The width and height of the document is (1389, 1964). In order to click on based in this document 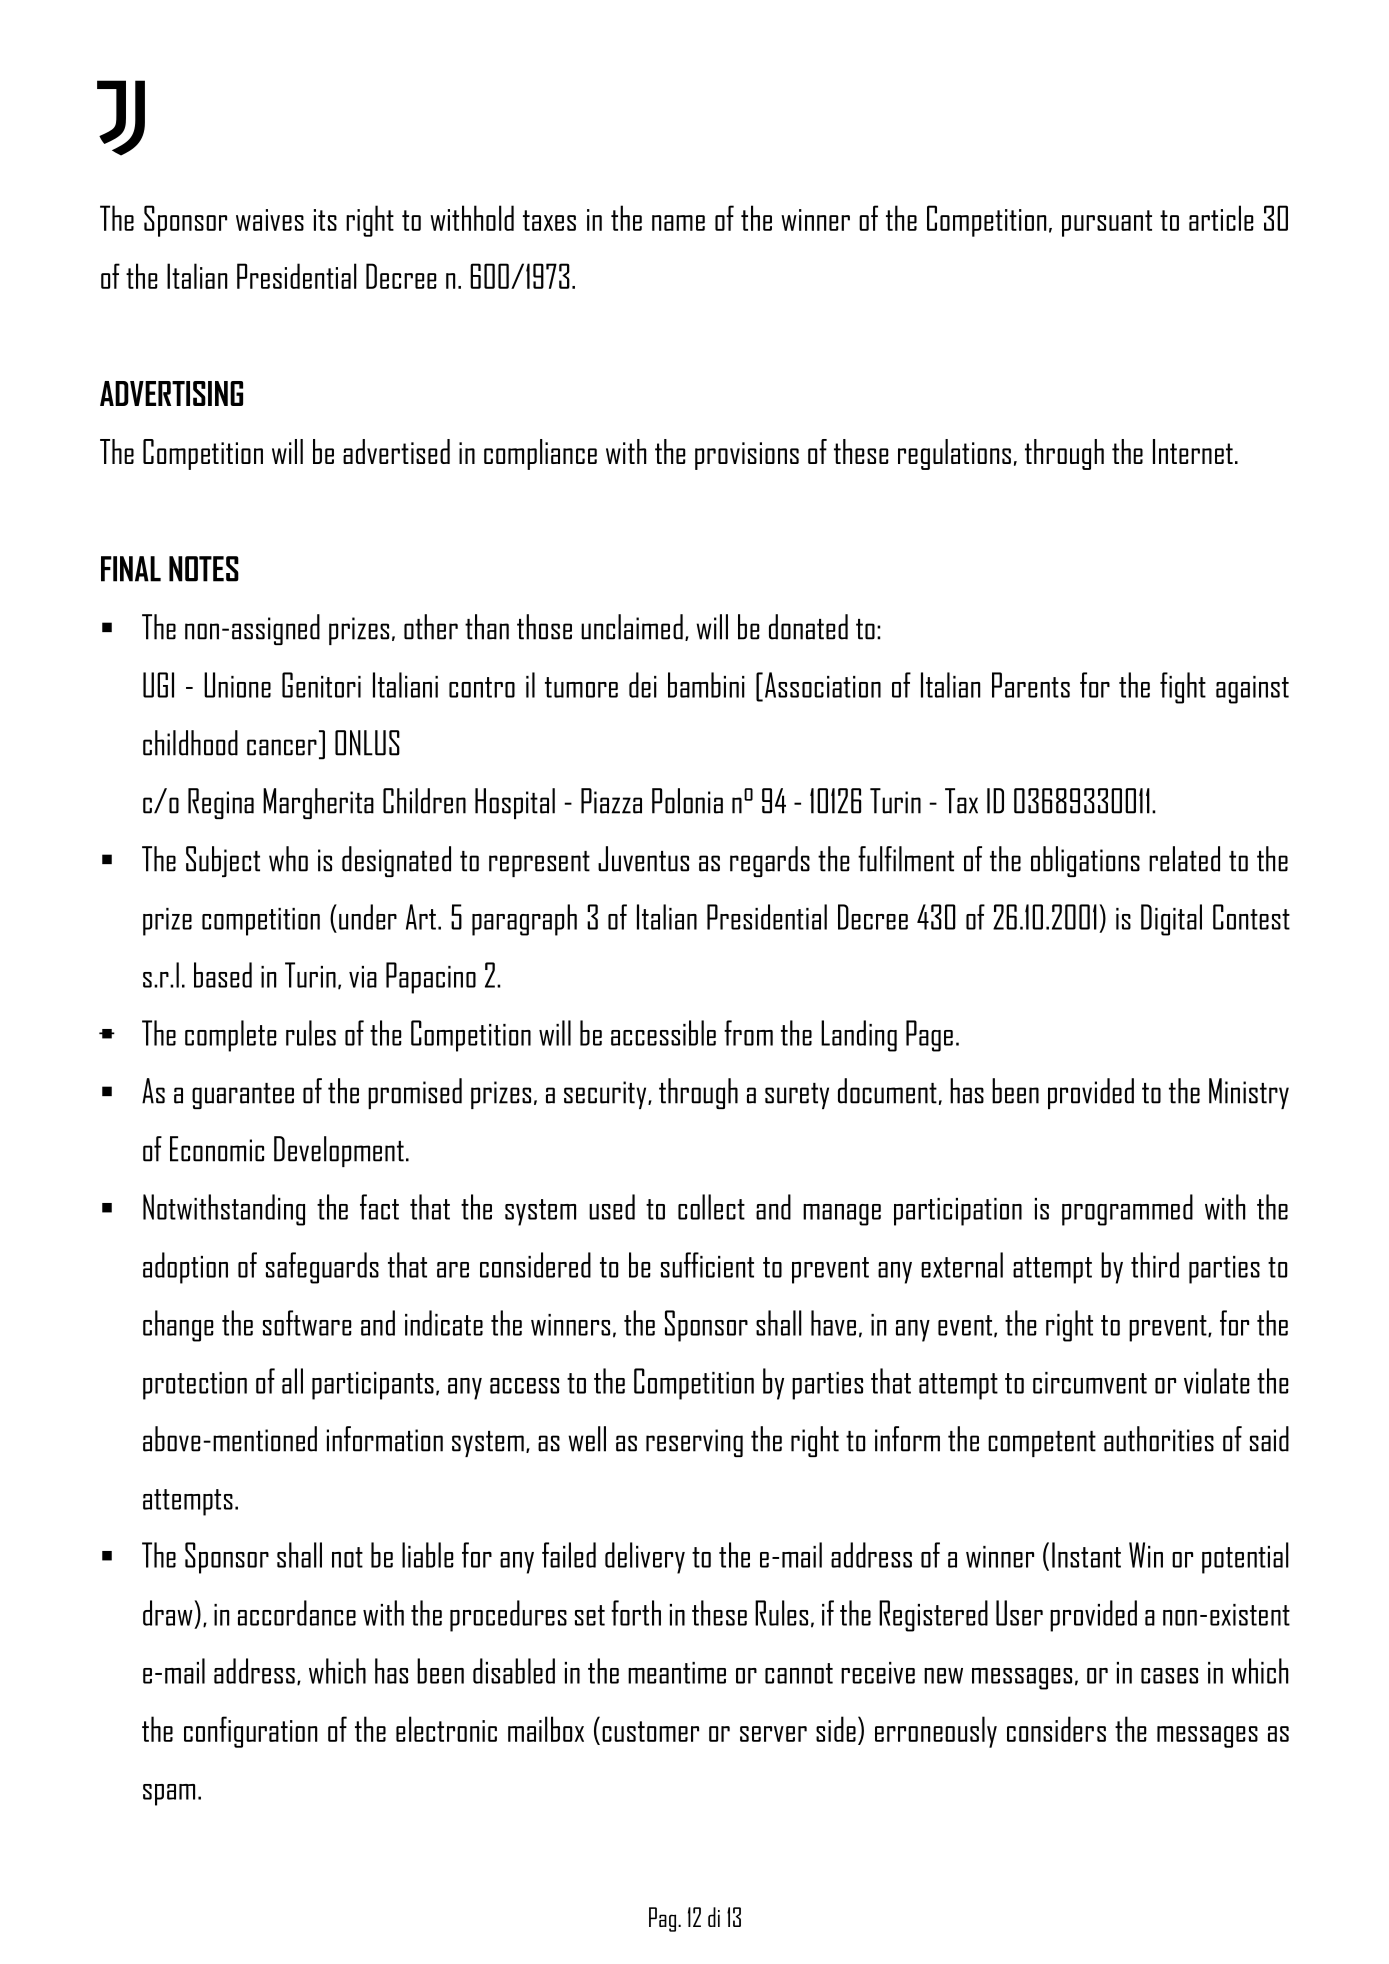, I will do `click(223, 975)`.
